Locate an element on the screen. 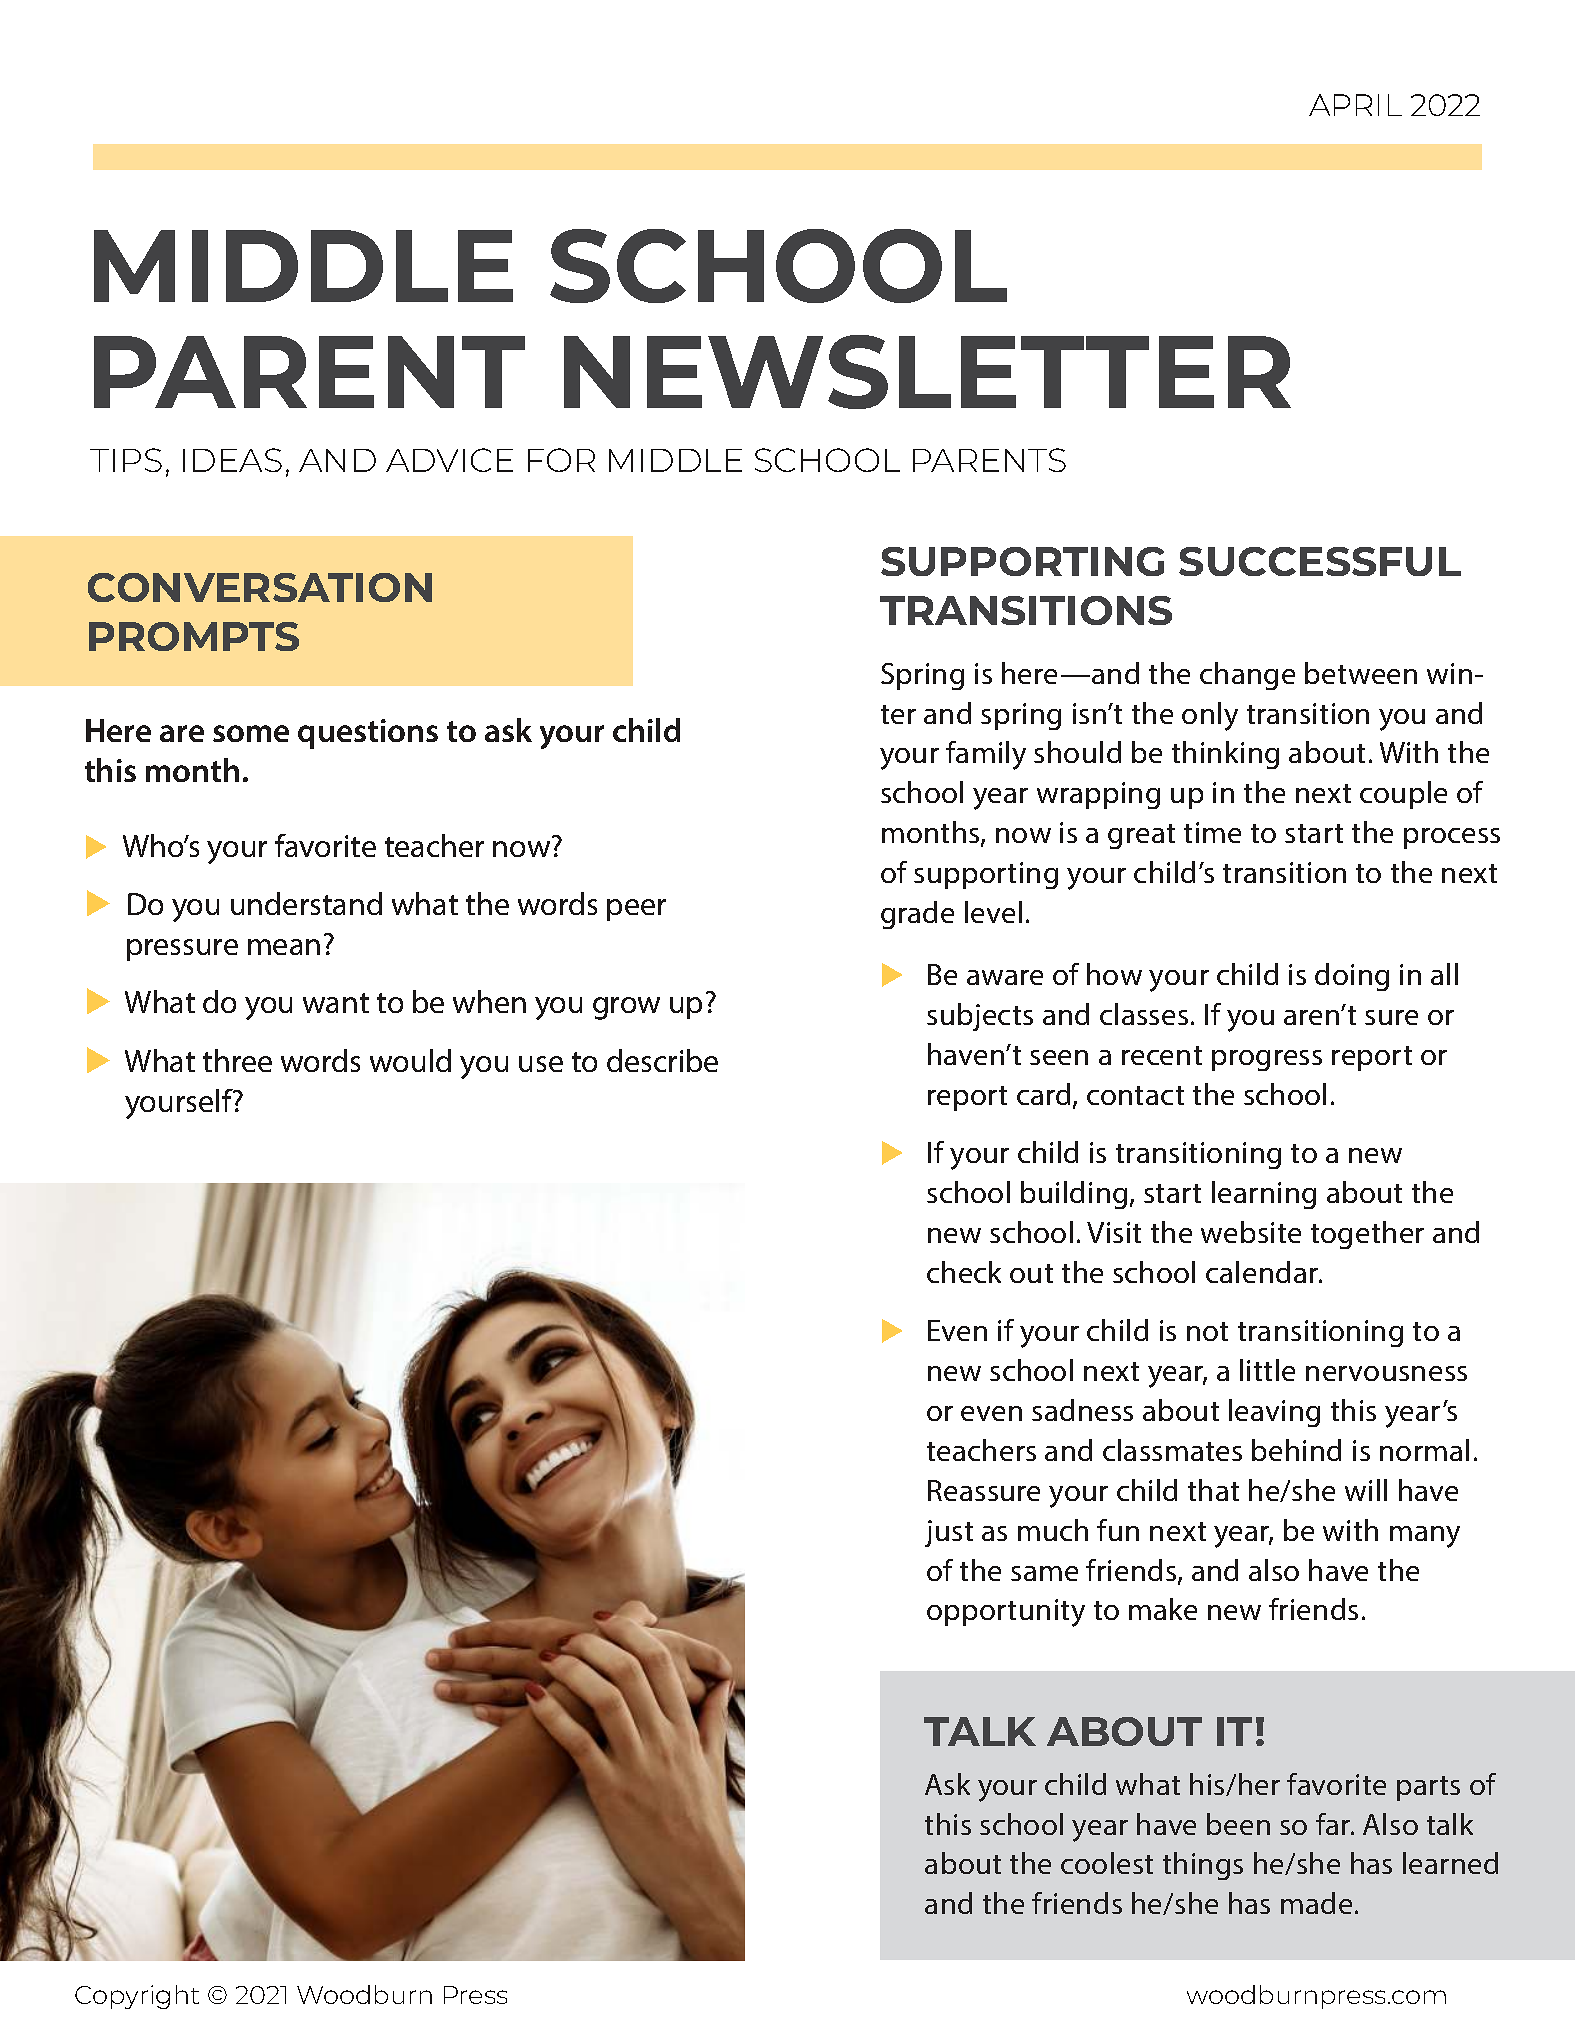 The width and height of the screenshot is (1575, 2038). coolest is located at coordinates (1107, 1863).
